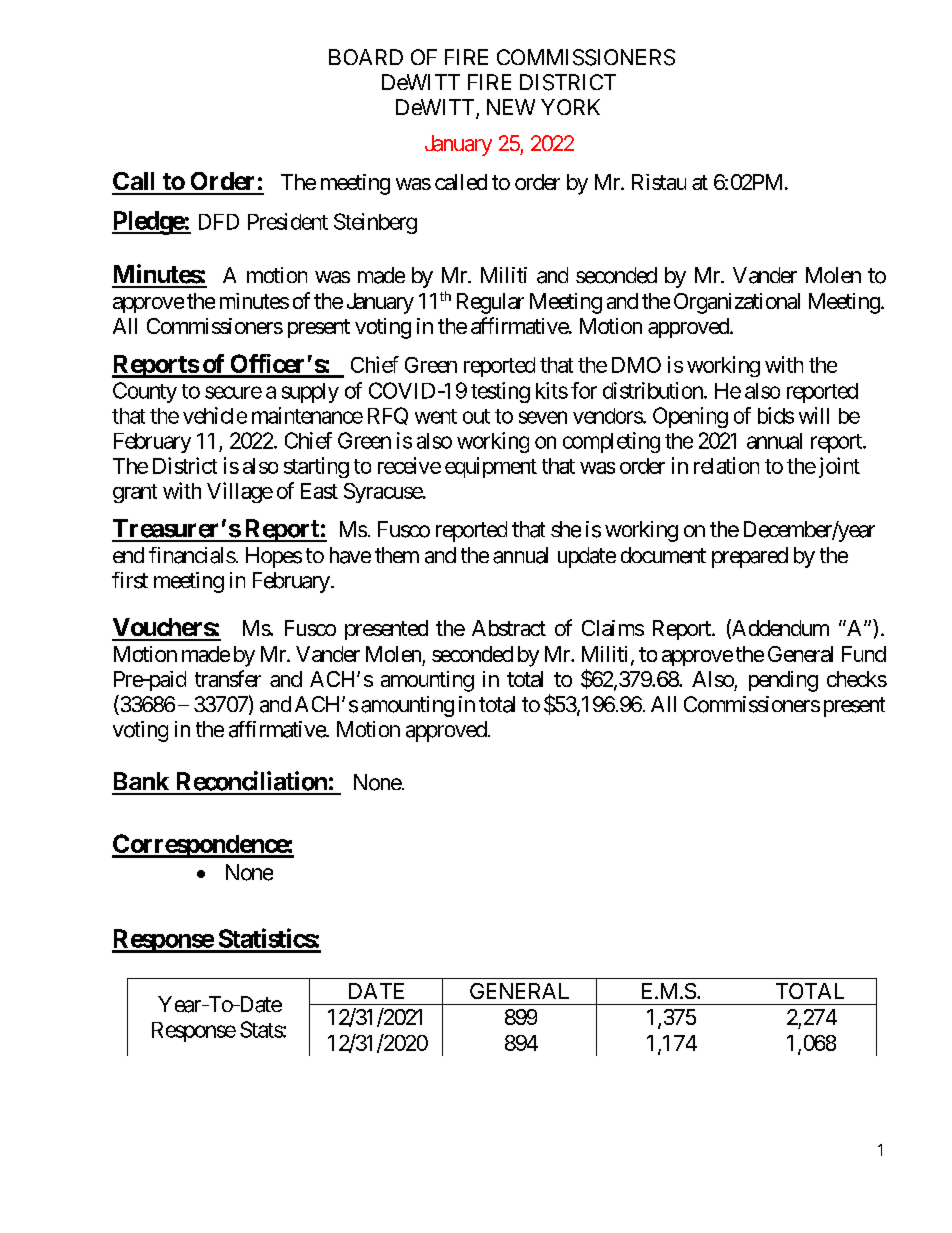 This screenshot has height=1233, width=952. Describe the element at coordinates (240, 492) in the screenshot. I see `Village` at that location.
